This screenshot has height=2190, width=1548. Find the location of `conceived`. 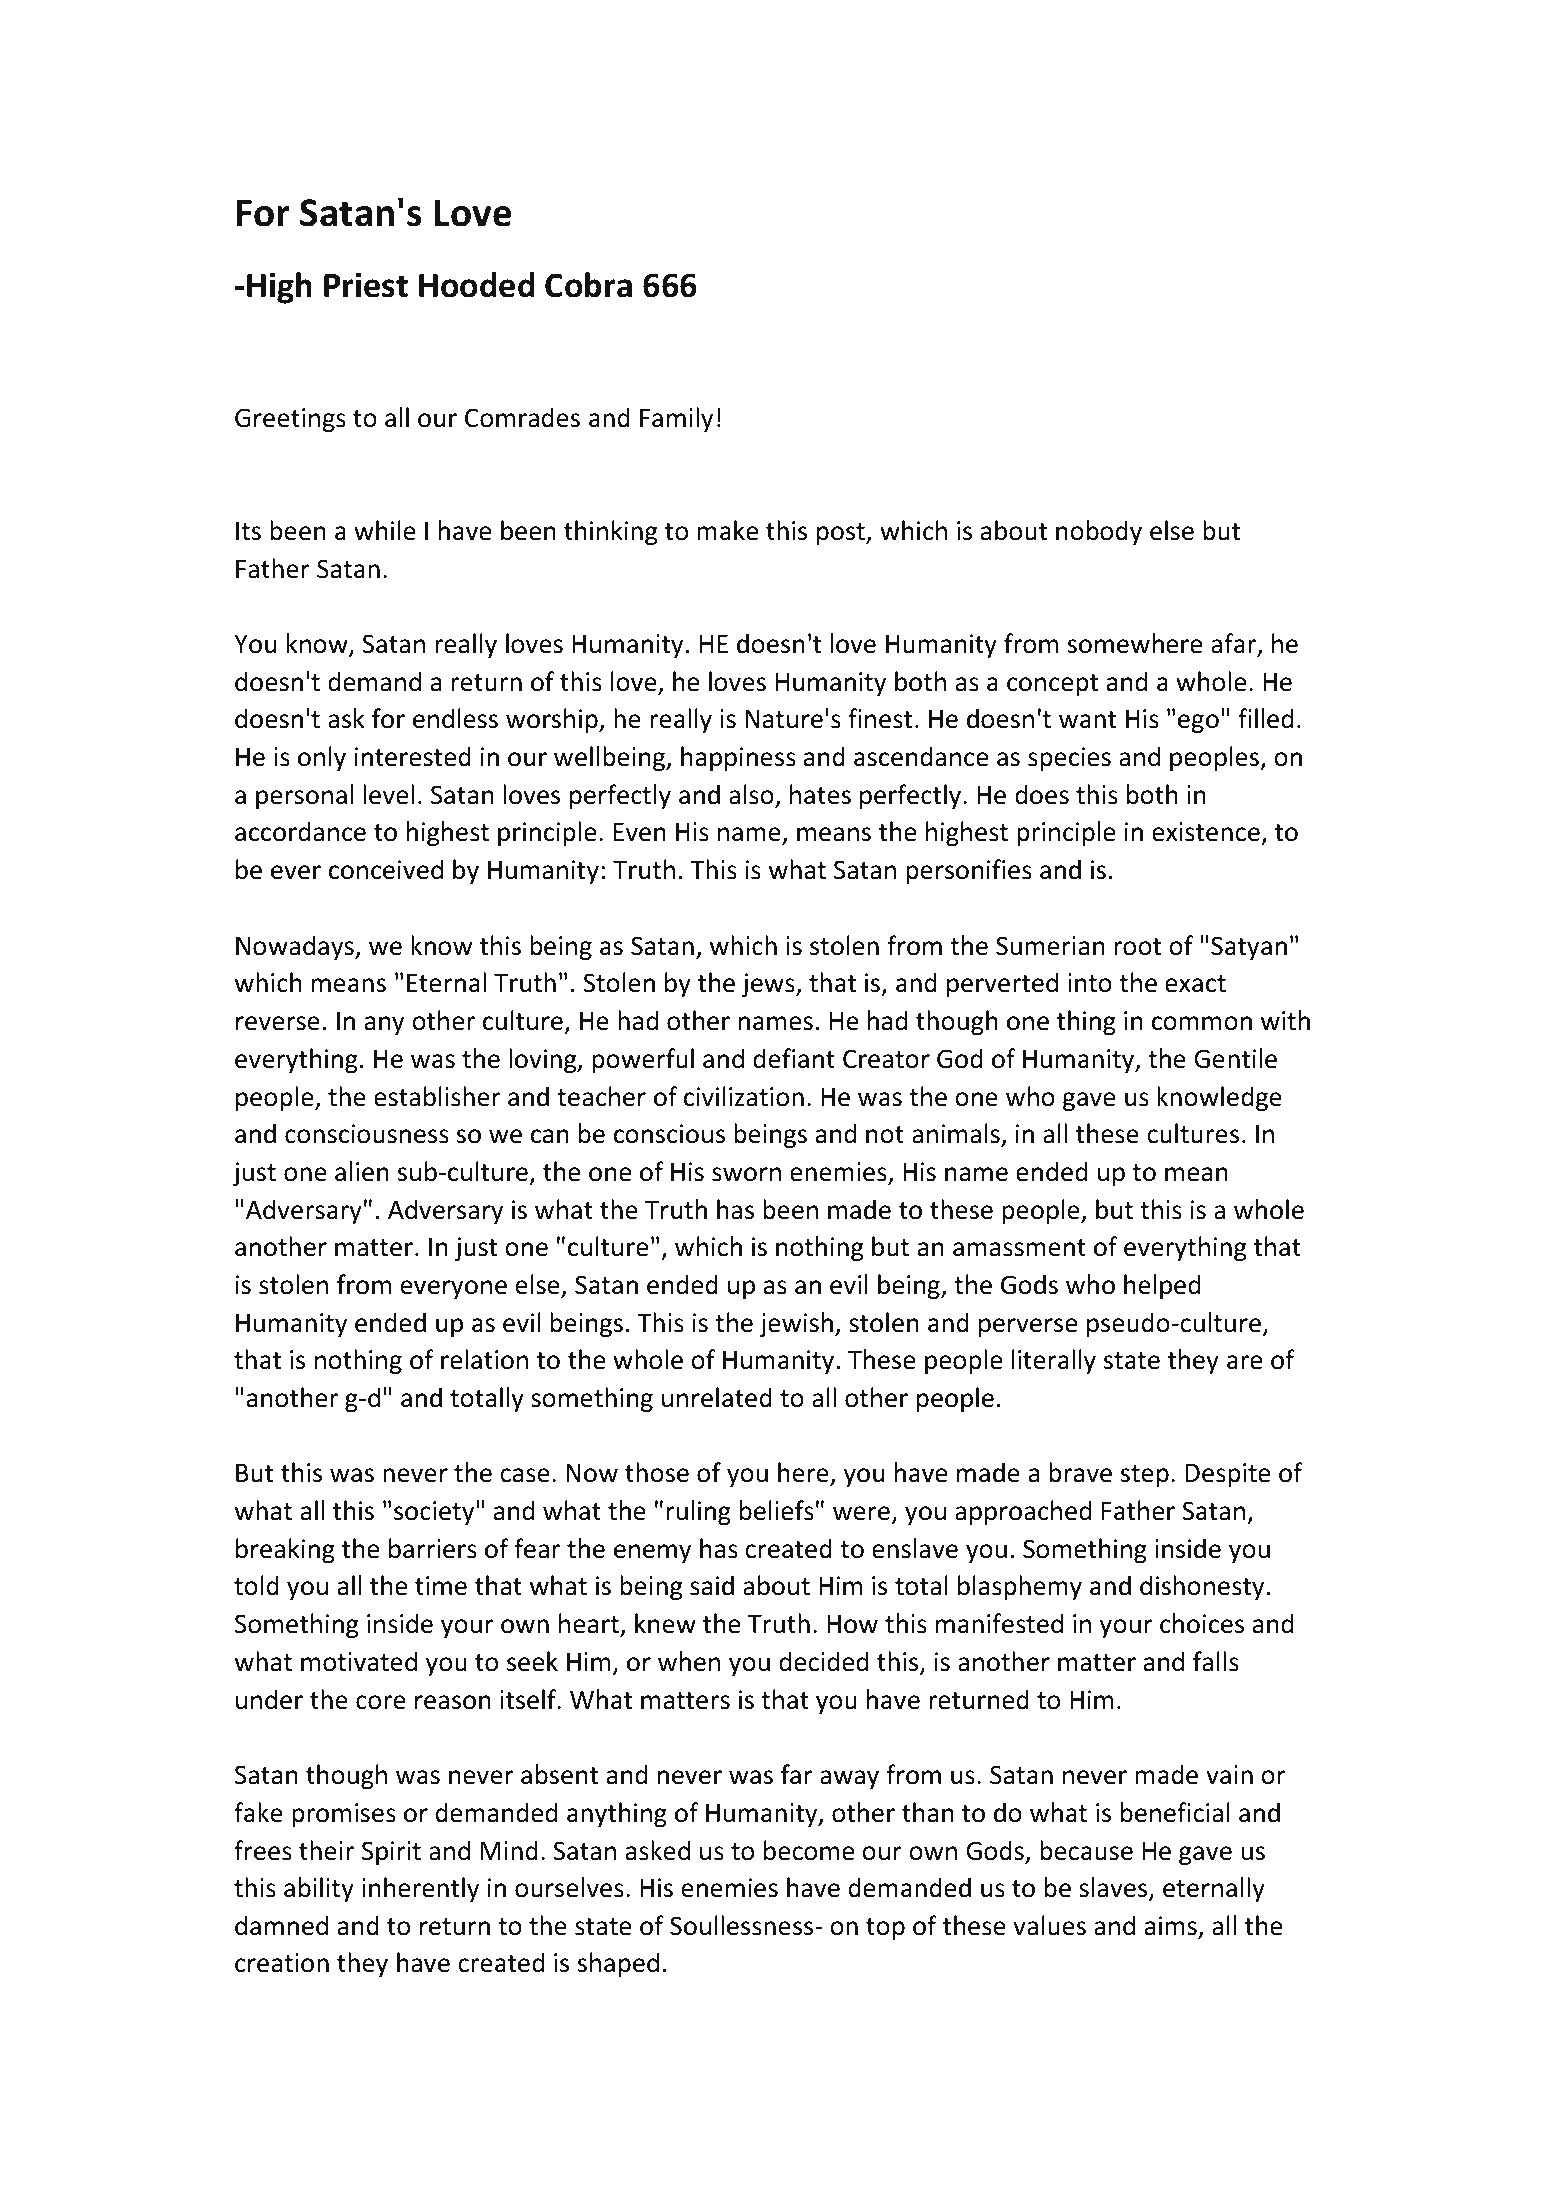

conceived is located at coordinates (386, 869).
